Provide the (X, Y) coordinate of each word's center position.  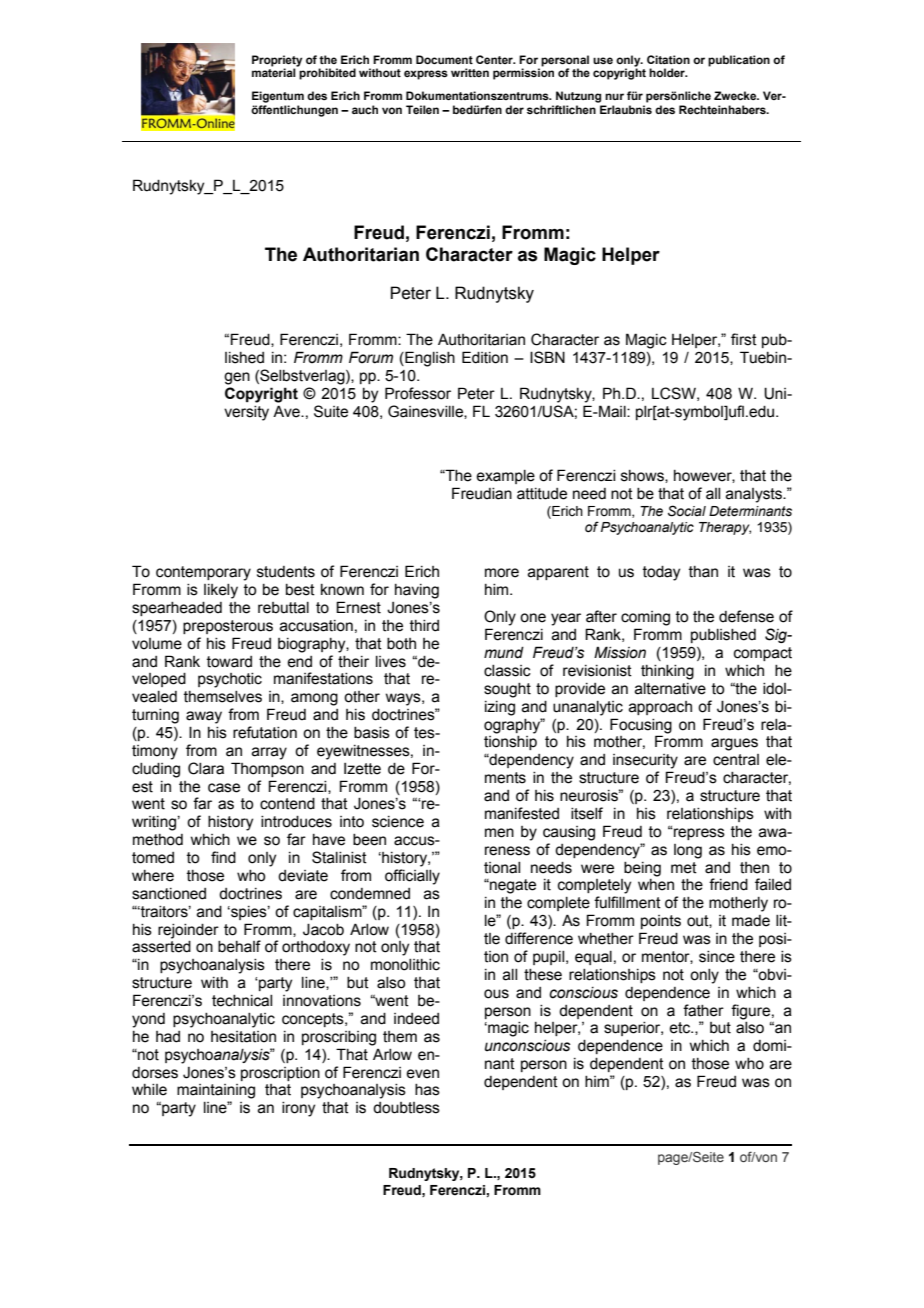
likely (221, 591)
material (274, 72)
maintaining (216, 1091)
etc (681, 1028)
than (703, 572)
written (470, 72)
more (502, 573)
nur (614, 96)
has (427, 1090)
